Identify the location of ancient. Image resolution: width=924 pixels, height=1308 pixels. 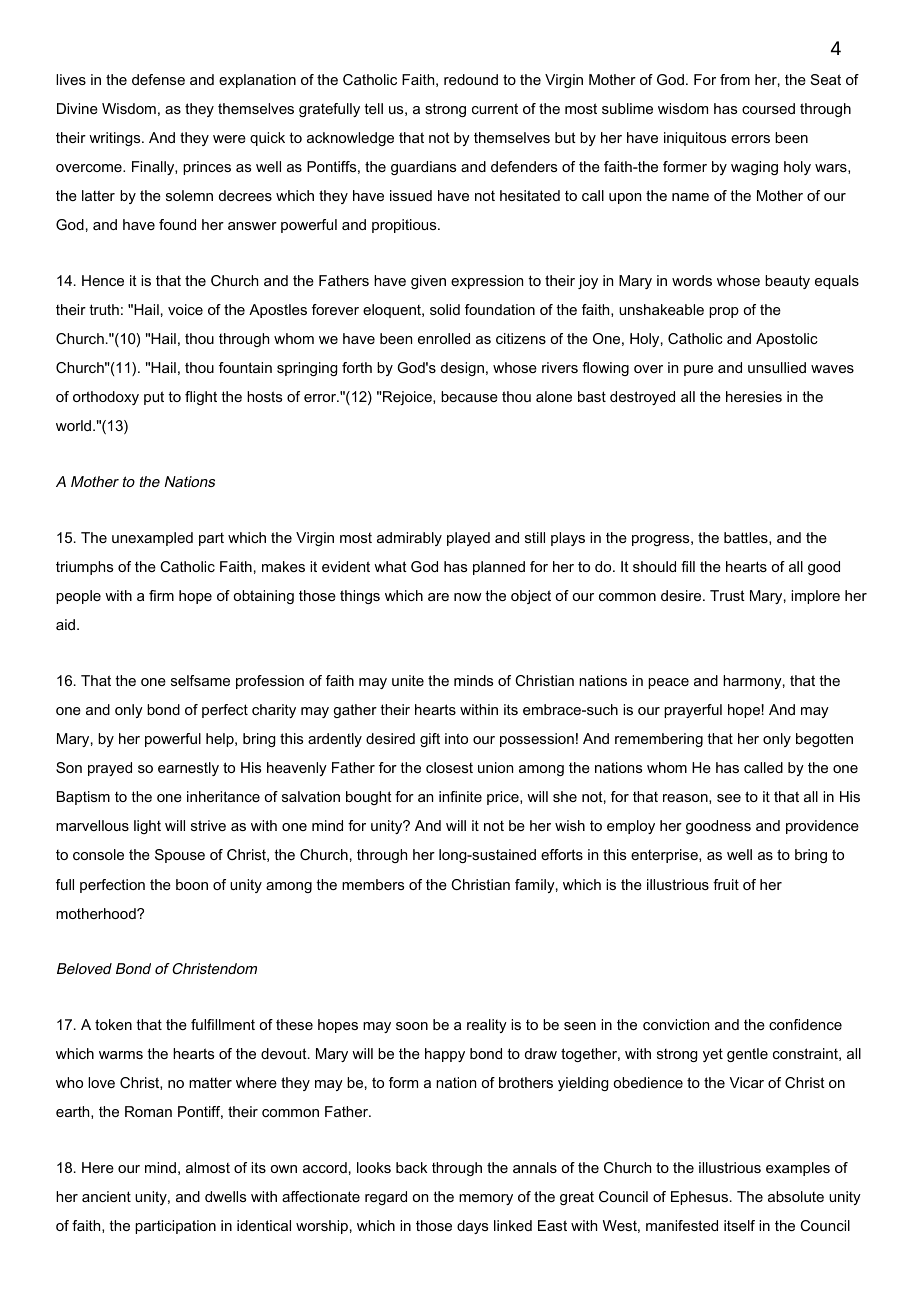
(106, 1196).
